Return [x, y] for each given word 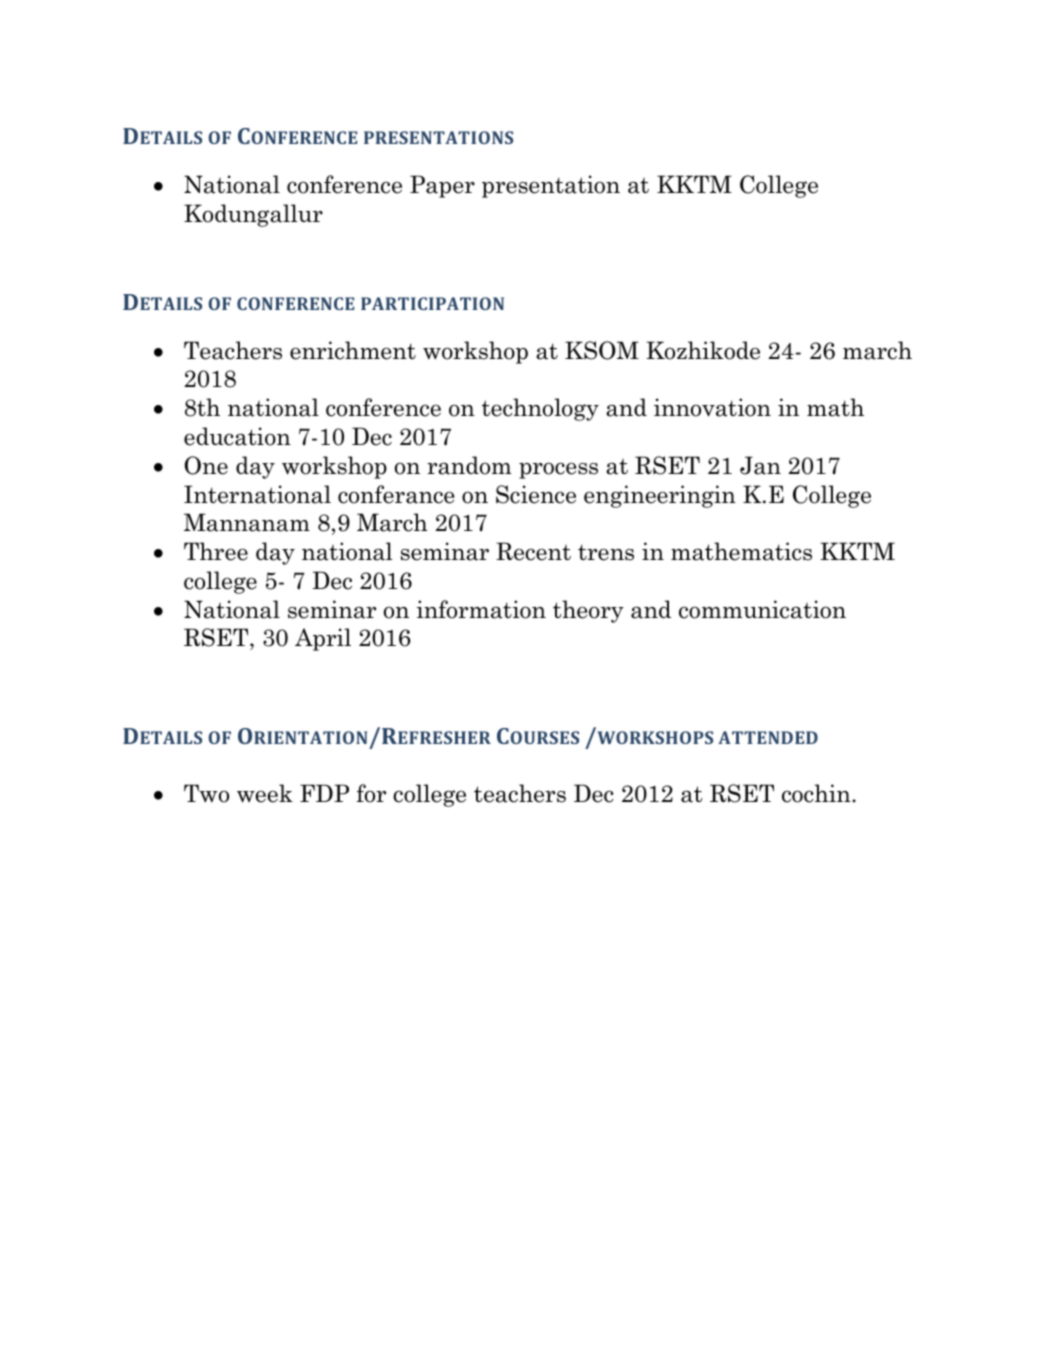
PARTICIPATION [432, 303]
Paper [442, 186]
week [265, 793]
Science [536, 494]
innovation [712, 407]
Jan [760, 465]
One [206, 465]
